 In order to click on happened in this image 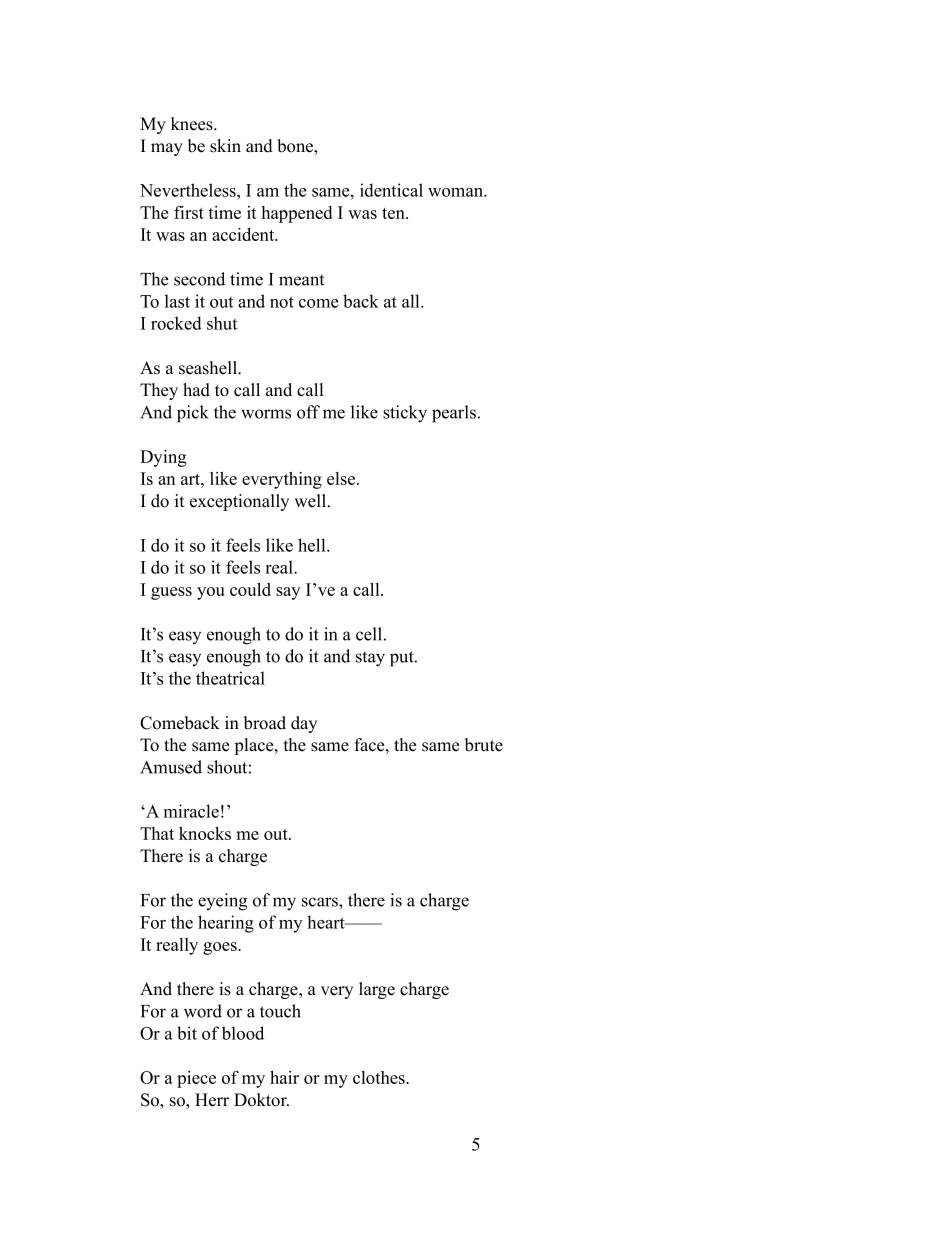, I will do `click(296, 214)`.
